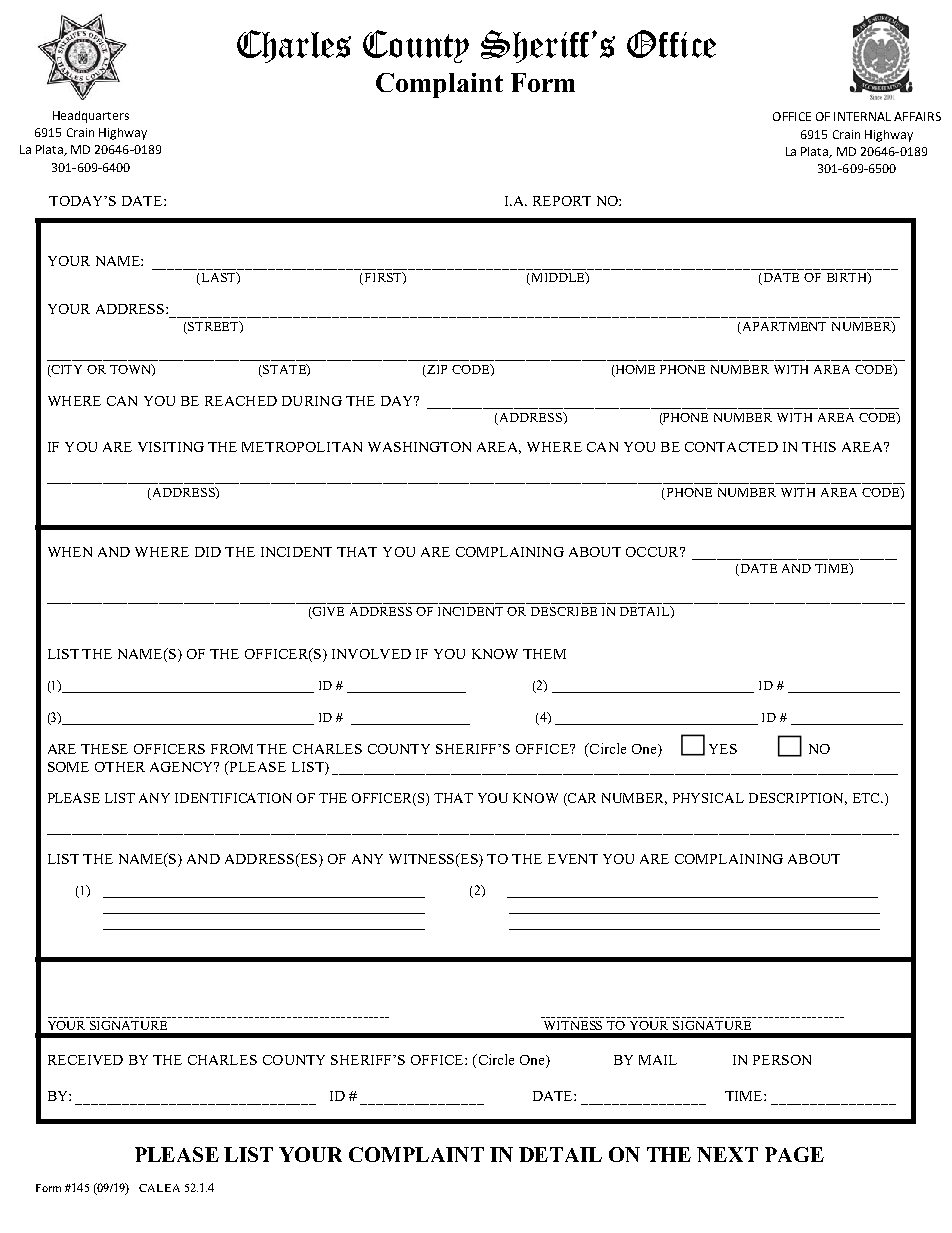 The width and height of the screenshot is (952, 1233). What do you see at coordinates (171, 447) in the screenshot?
I see `VISITING` at bounding box center [171, 447].
